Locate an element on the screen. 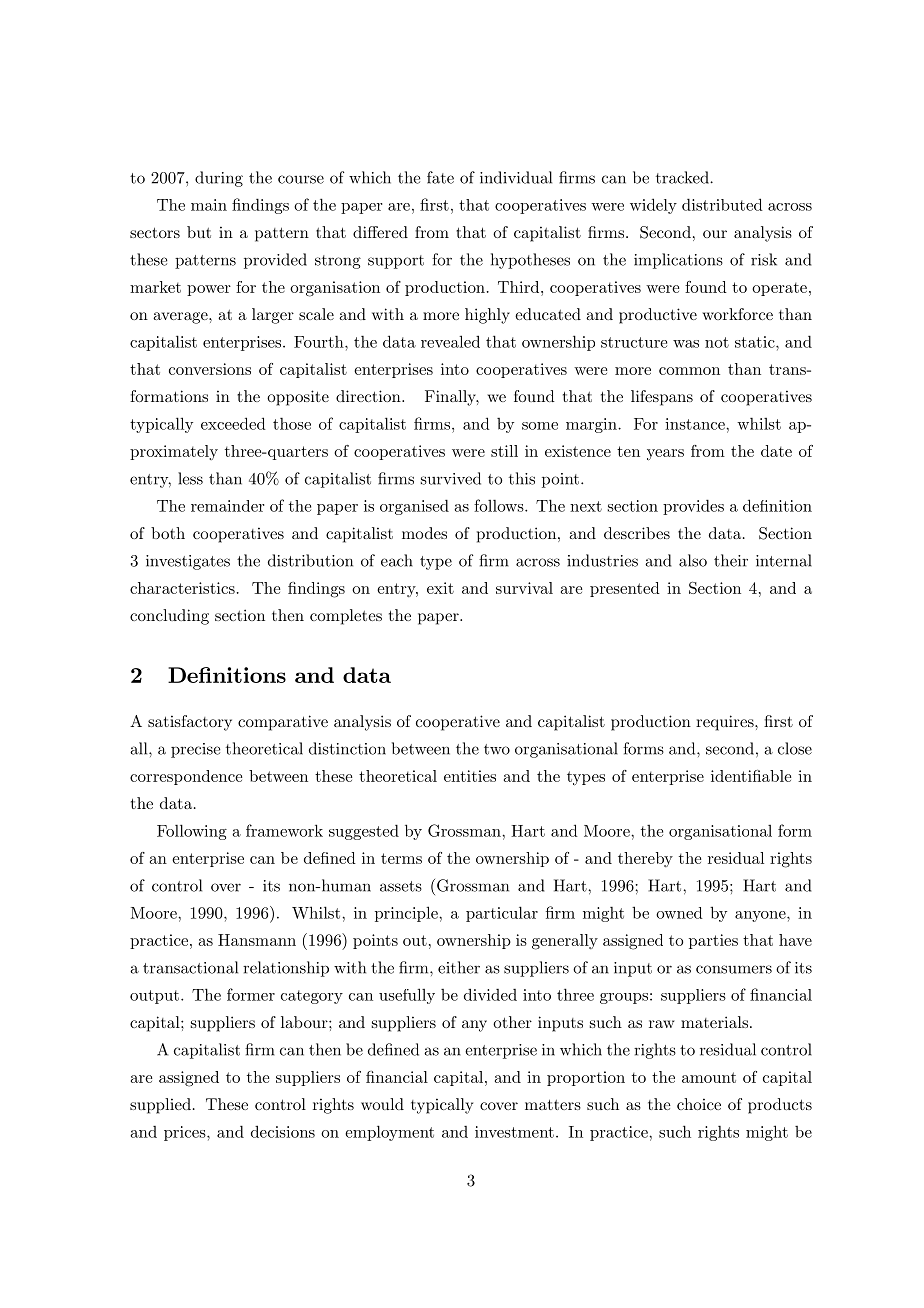 The height and width of the screenshot is (1308, 924). prices is located at coordinates (186, 1133).
